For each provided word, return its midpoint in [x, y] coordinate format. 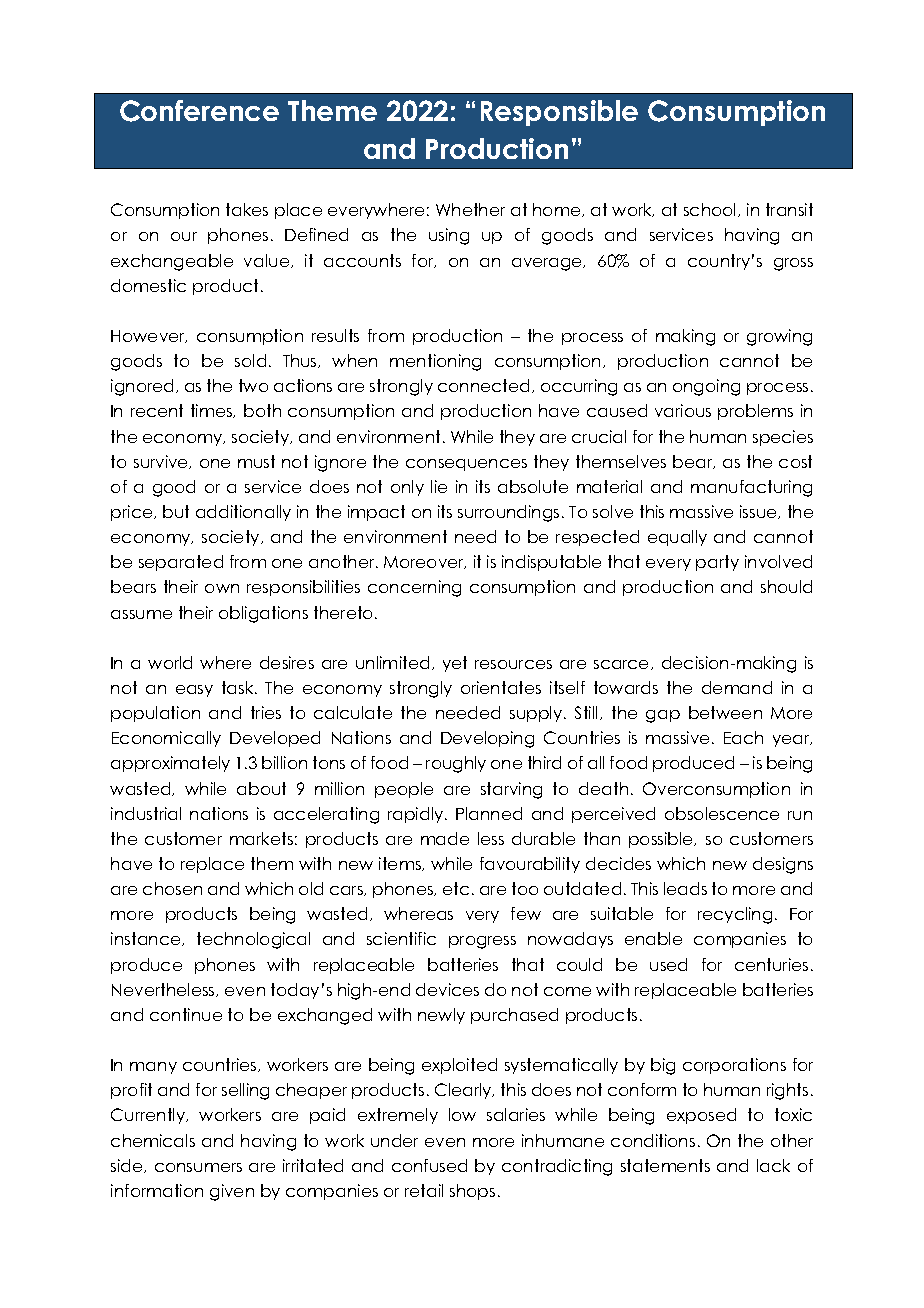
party [717, 563]
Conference [199, 111]
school [711, 210]
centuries [771, 964]
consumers [198, 1167]
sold [250, 360]
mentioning [435, 362]
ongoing [706, 387]
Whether [470, 209]
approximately [170, 764]
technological [253, 940]
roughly [456, 764]
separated [181, 563]
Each [743, 737]
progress [482, 942]
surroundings [508, 513]
